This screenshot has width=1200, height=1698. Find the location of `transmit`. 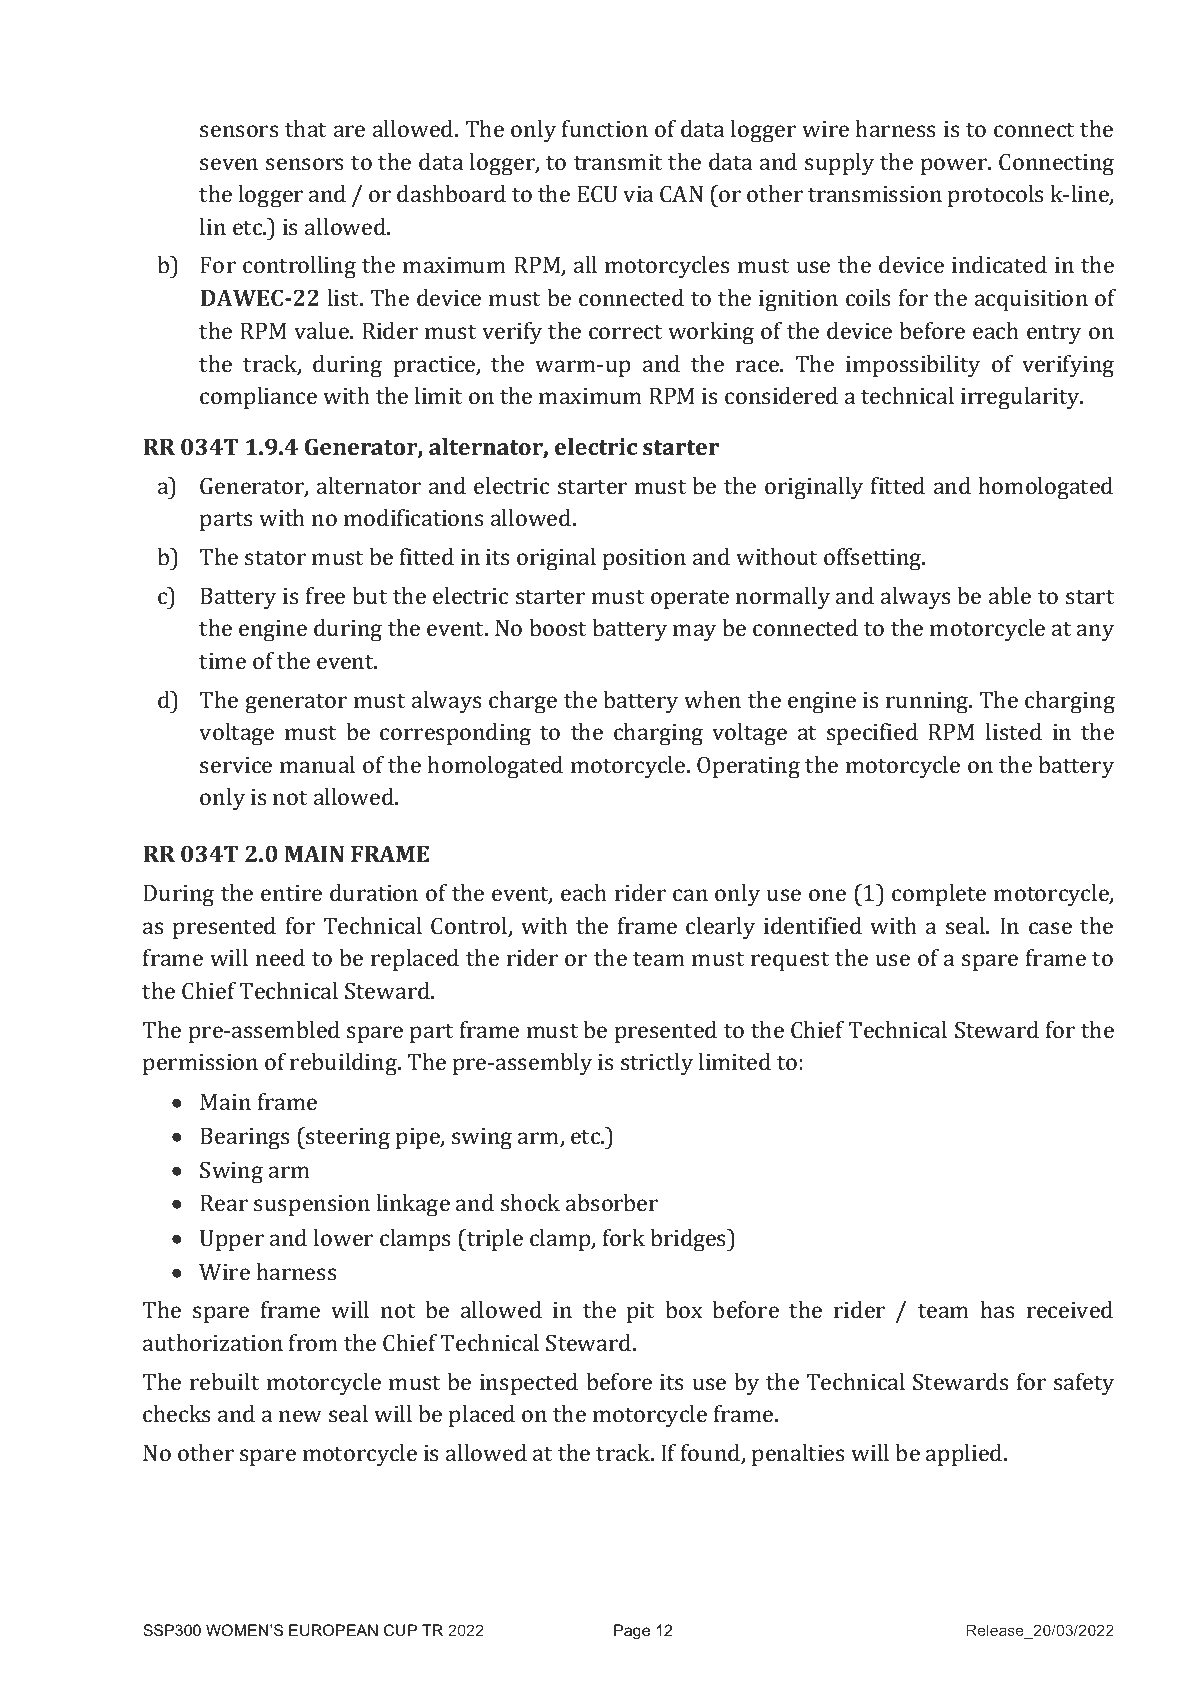

transmit is located at coordinates (618, 162).
